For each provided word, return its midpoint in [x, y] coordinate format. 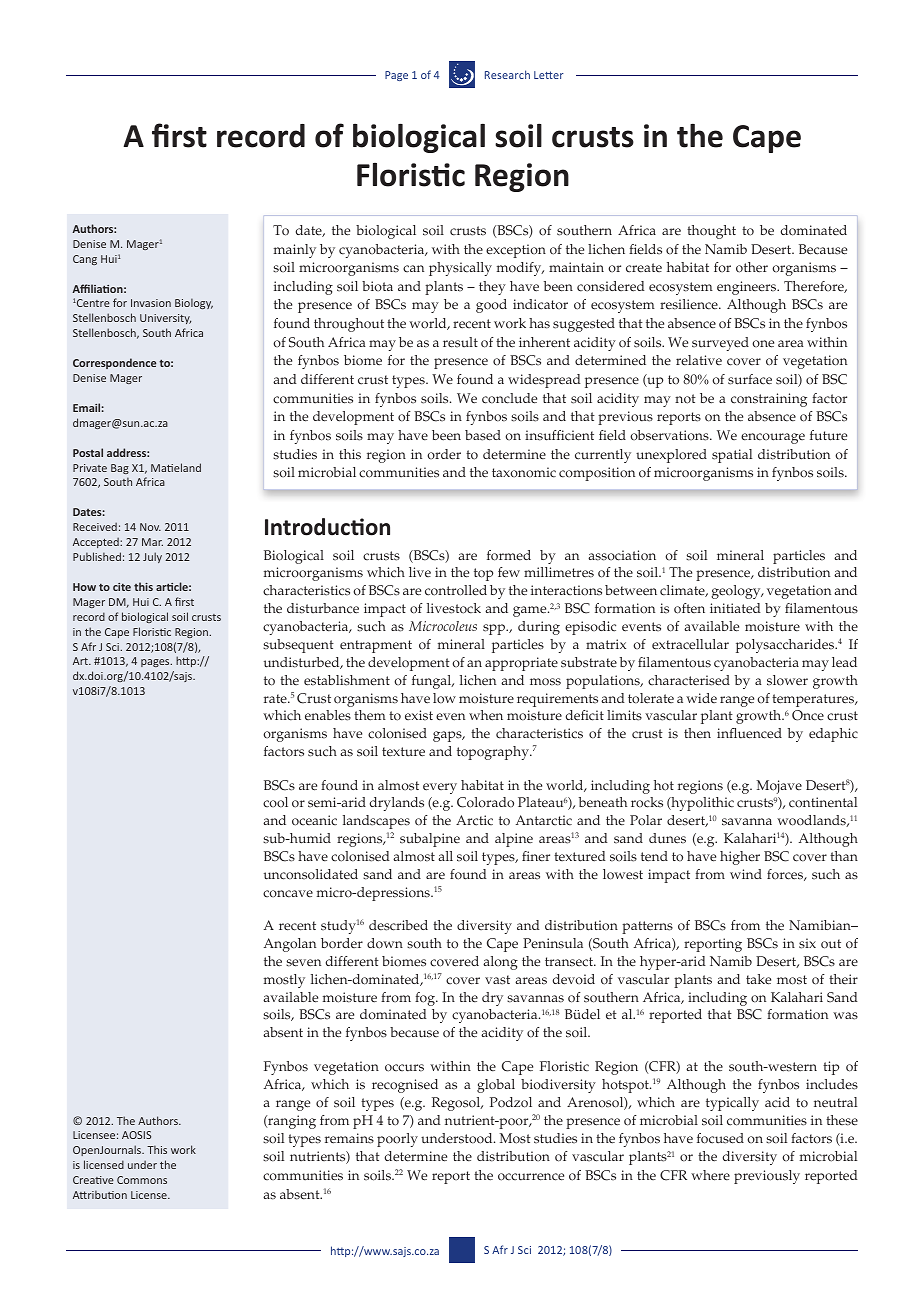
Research [507, 74]
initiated [735, 608]
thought [711, 232]
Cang [85, 260]
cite [122, 587]
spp [495, 629]
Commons [142, 1180]
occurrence [531, 1177]
